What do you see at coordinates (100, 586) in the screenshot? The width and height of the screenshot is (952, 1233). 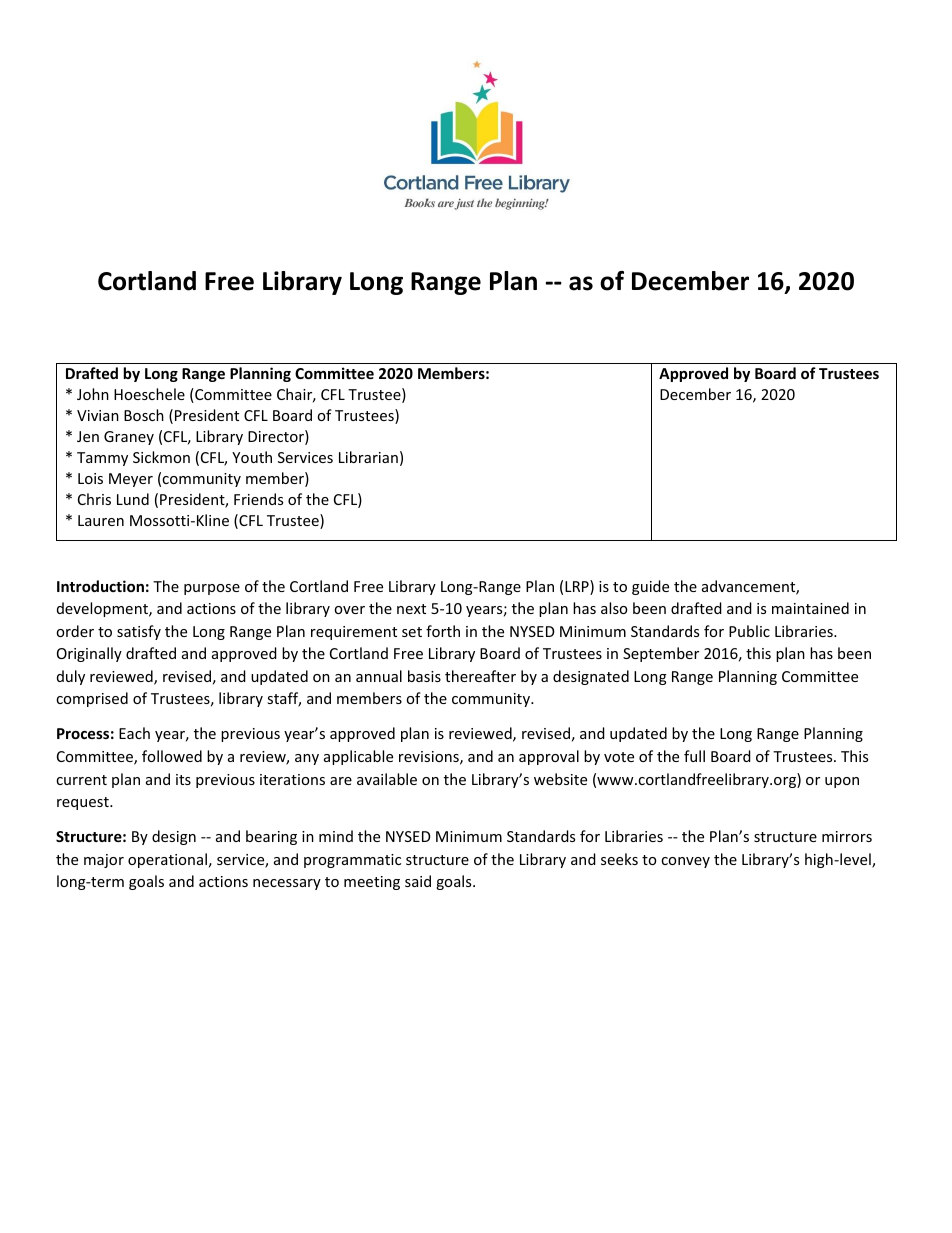 I see `Introduction` at bounding box center [100, 586].
